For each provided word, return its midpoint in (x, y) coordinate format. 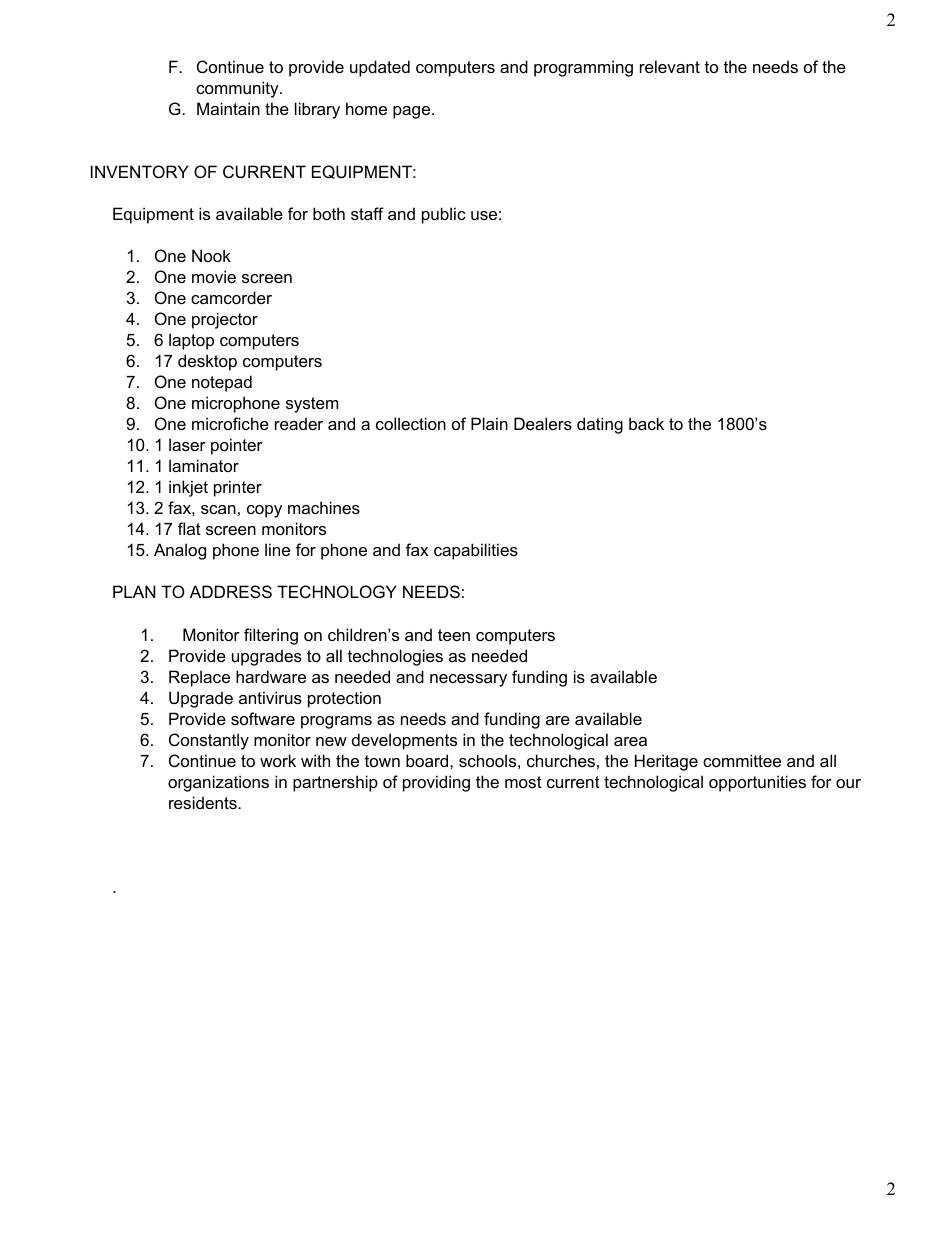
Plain (489, 423)
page (413, 112)
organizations (218, 783)
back (646, 423)
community (238, 89)
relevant (670, 66)
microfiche (230, 423)
